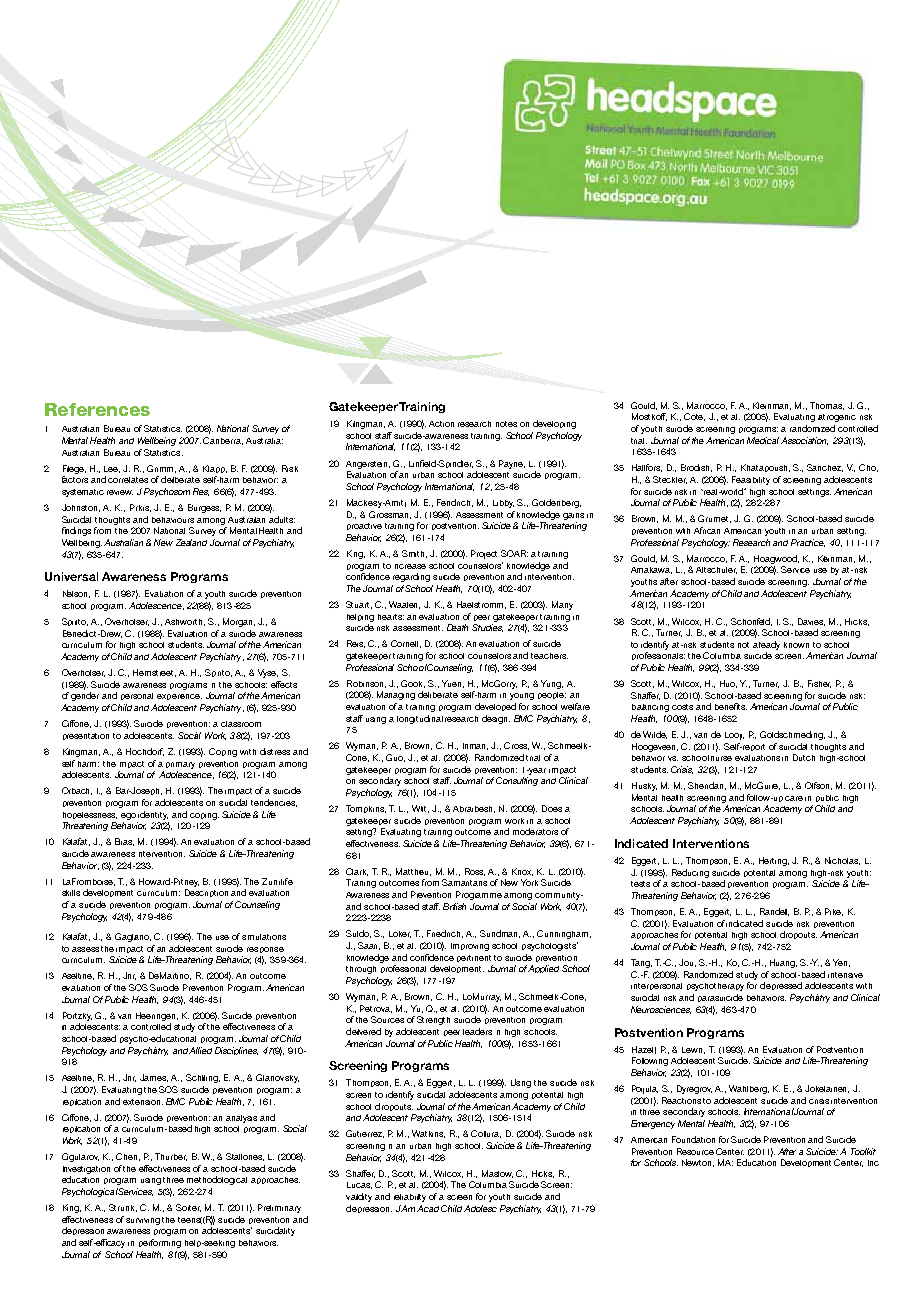 The height and width of the page is (1308, 924). Describe the element at coordinates (781, 986) in the page. I see `depressed` at that location.
